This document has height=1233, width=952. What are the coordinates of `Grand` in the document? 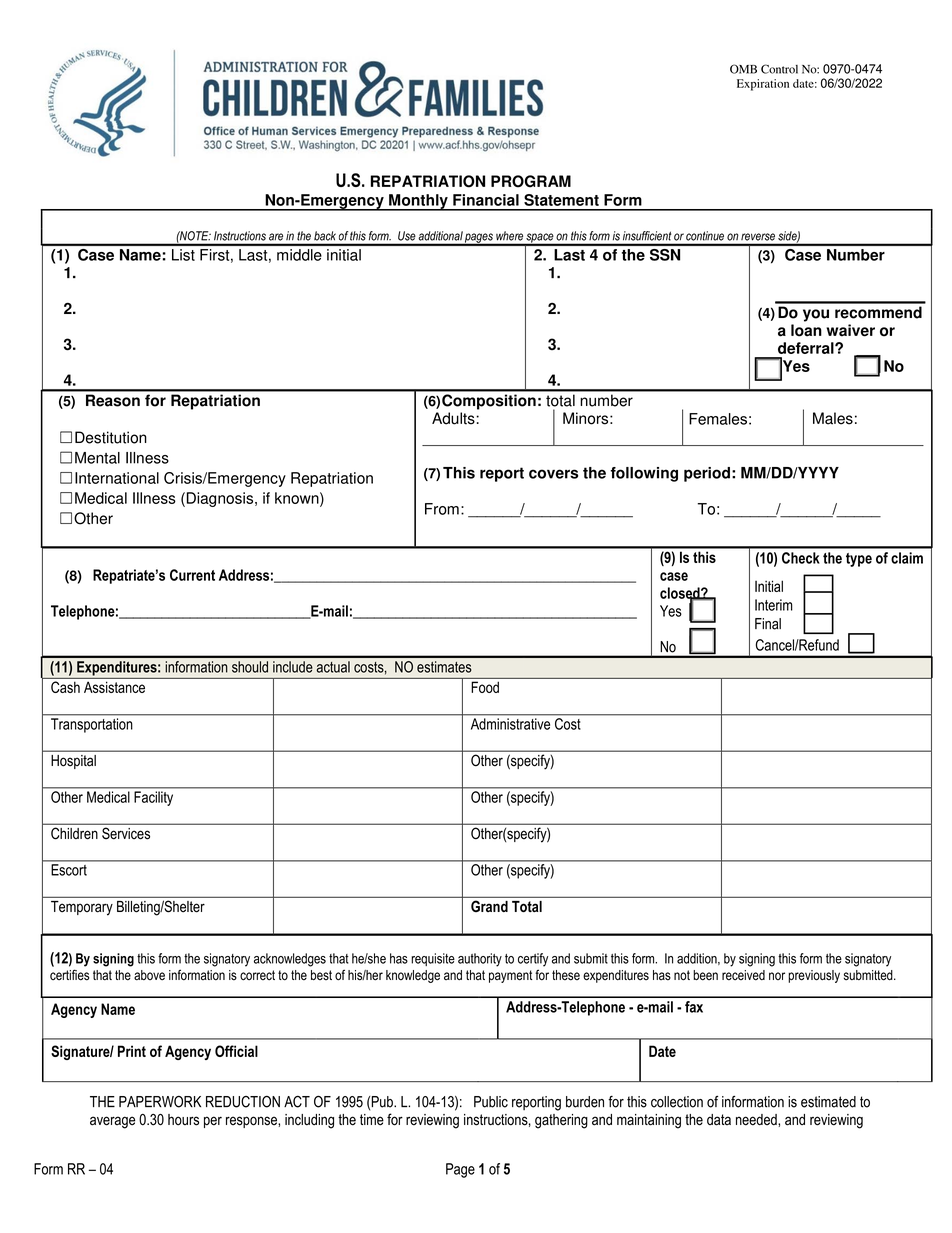 It's located at (489, 906).
